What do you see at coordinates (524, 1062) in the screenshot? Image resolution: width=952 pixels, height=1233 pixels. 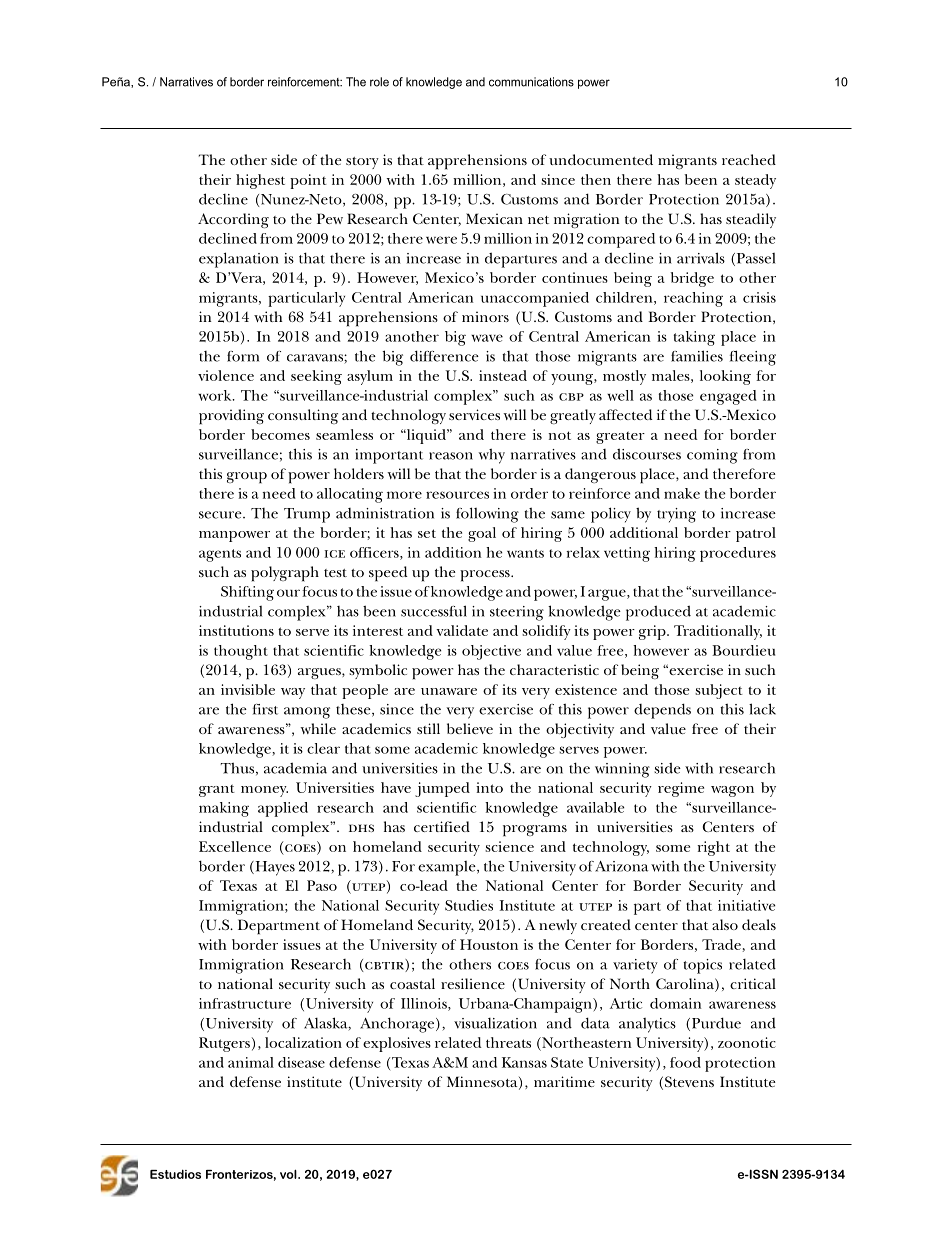 I see `Kansas` at bounding box center [524, 1062].
